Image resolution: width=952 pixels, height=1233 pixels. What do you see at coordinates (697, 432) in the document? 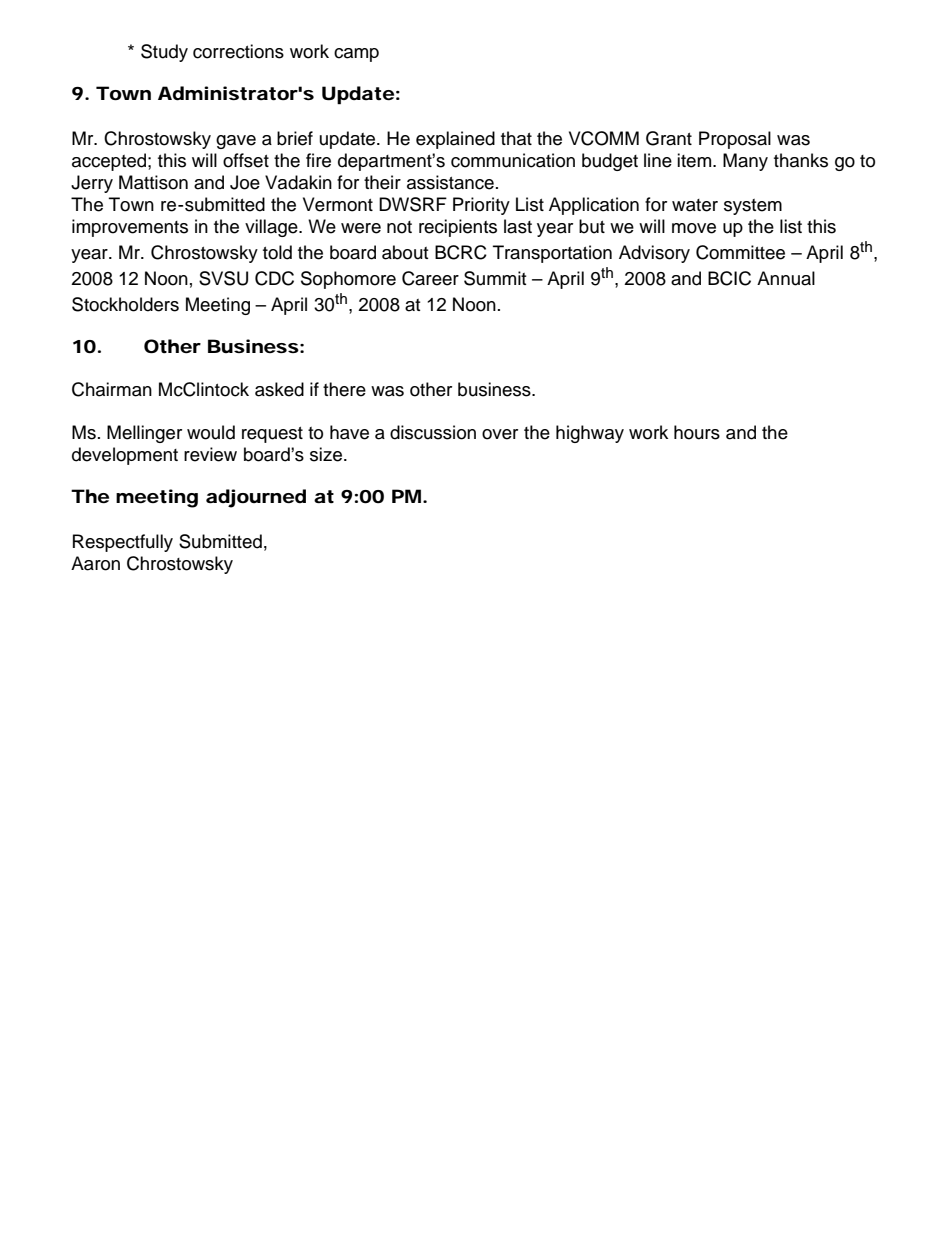
I see `hours` at bounding box center [697, 432].
